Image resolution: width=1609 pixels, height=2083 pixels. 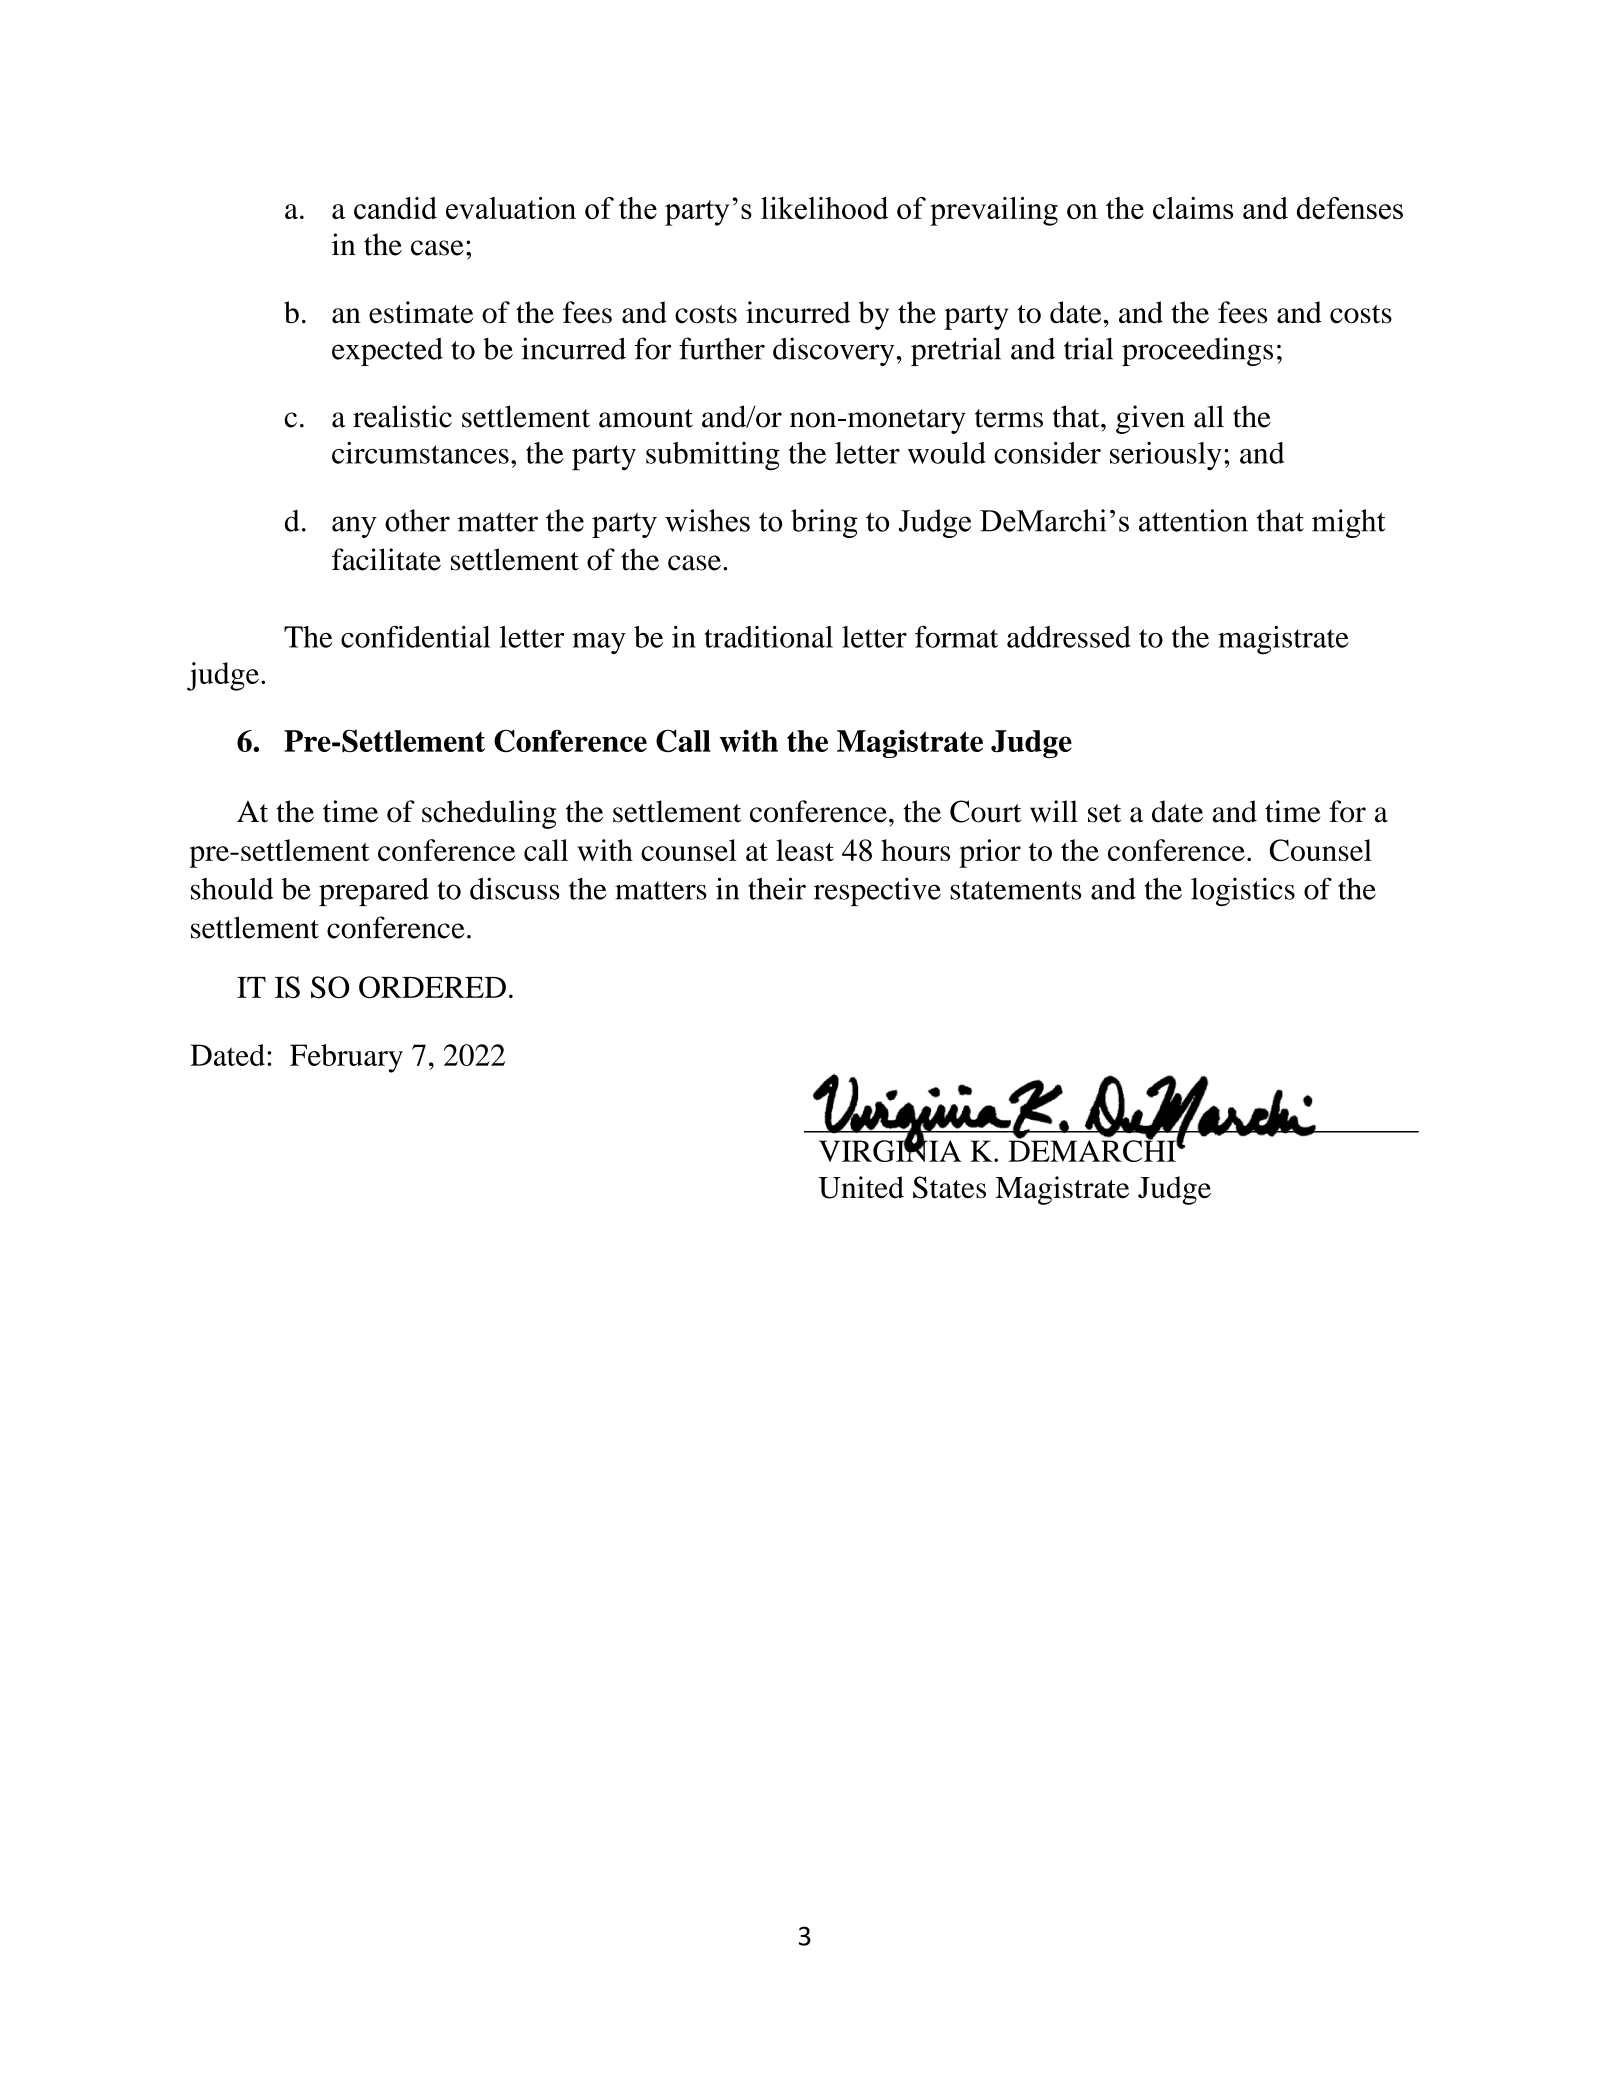 I want to click on seriously, so click(x=1166, y=456).
